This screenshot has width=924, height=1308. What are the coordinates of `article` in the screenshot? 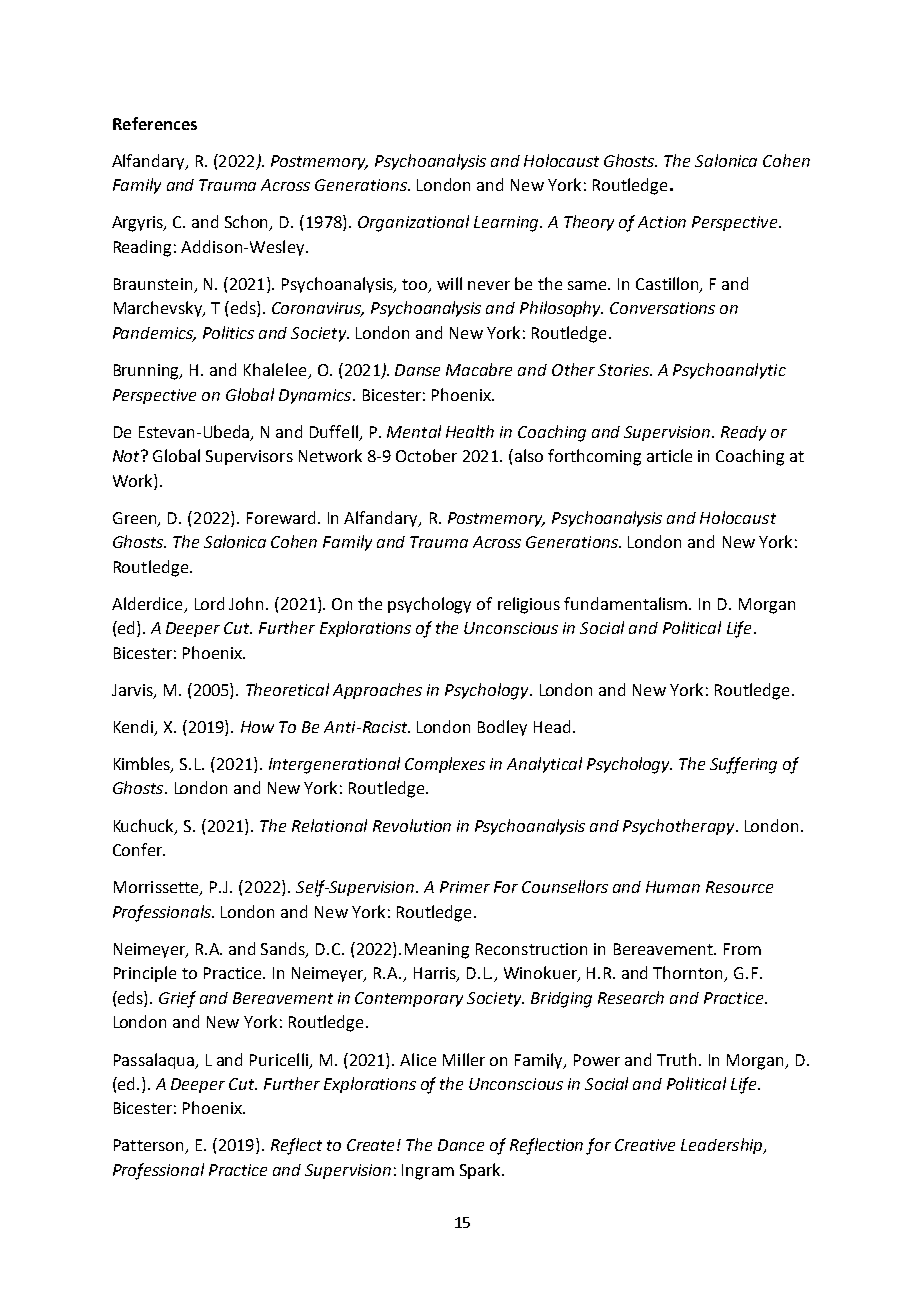 It's located at (669, 455).
